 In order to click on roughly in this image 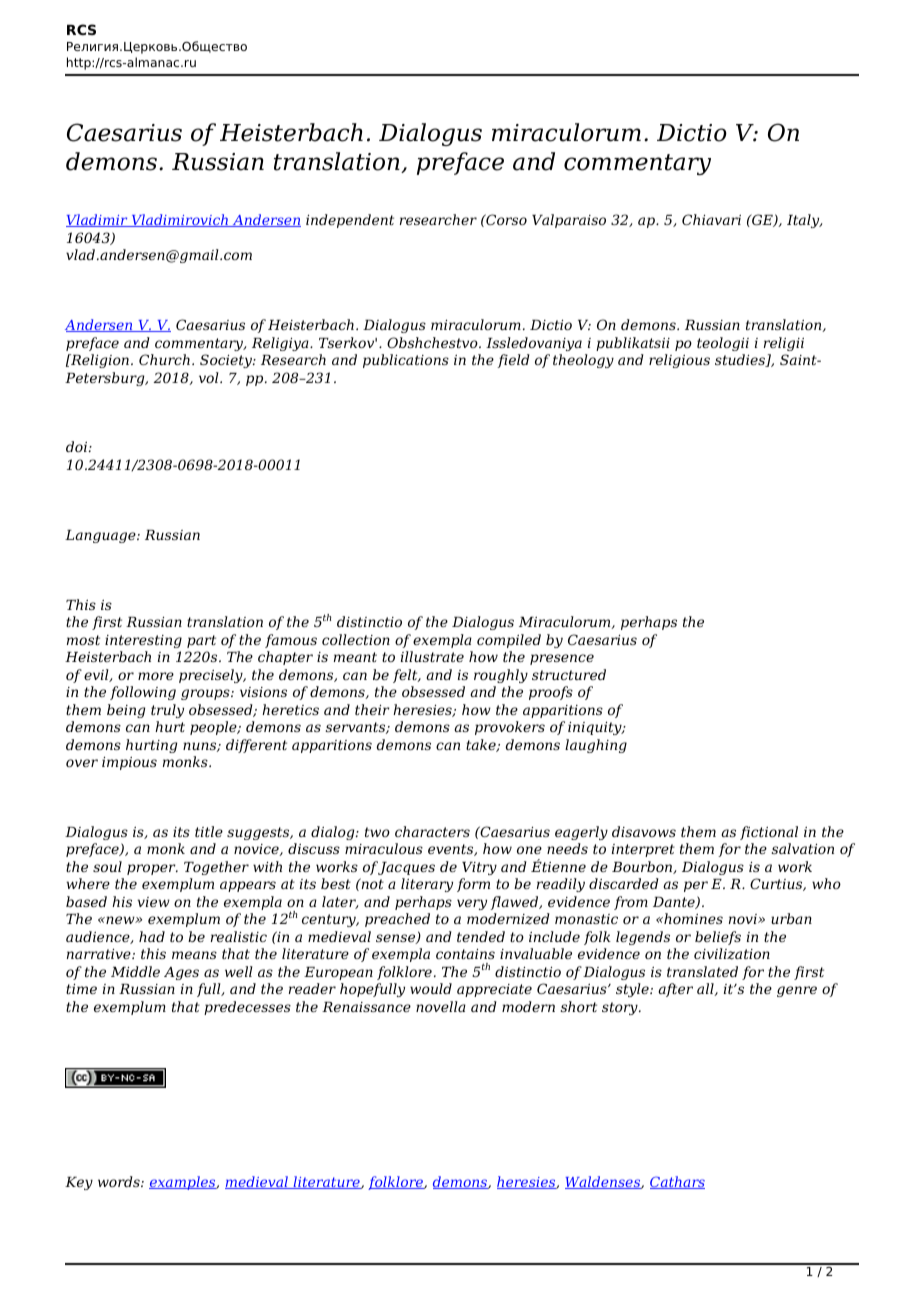, I will do `click(501, 676)`.
